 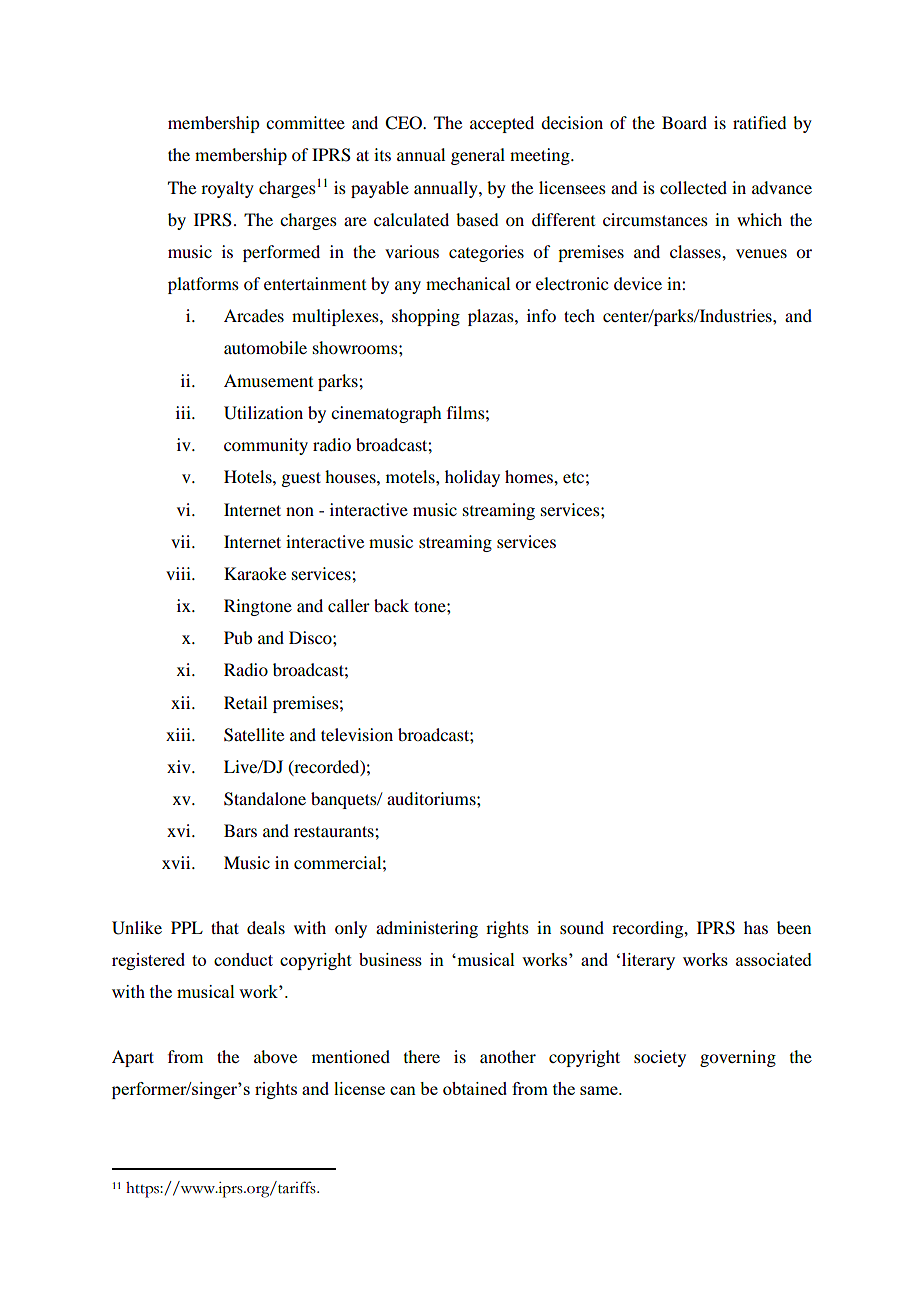 I want to click on holiday, so click(x=472, y=478).
